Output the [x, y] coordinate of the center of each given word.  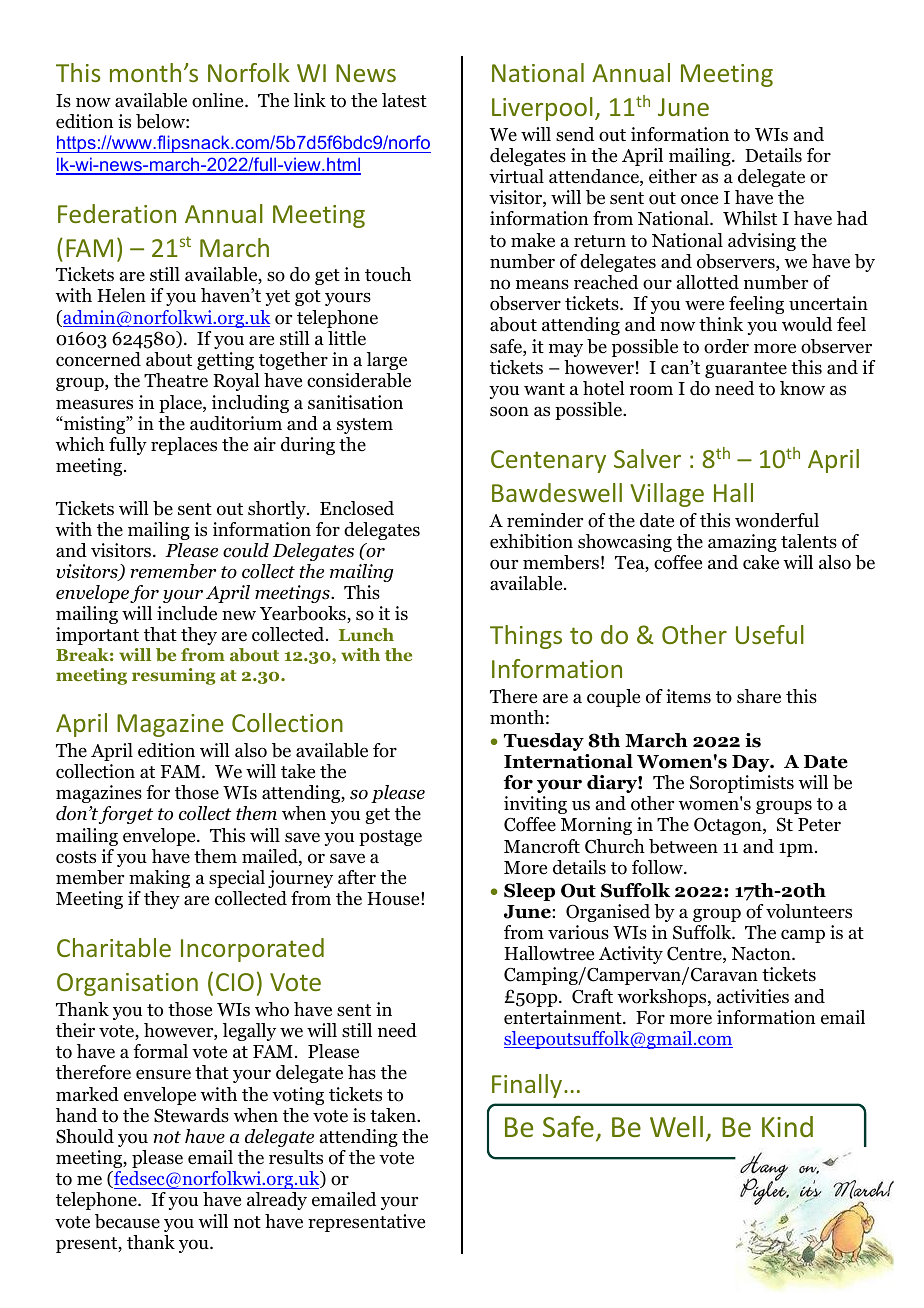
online [219, 100]
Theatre [176, 380]
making [159, 879]
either [673, 176]
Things [526, 637]
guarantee [746, 370]
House [394, 899]
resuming [174, 676]
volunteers [809, 911]
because [127, 1221]
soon [509, 411]
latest [404, 100]
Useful [770, 634]
